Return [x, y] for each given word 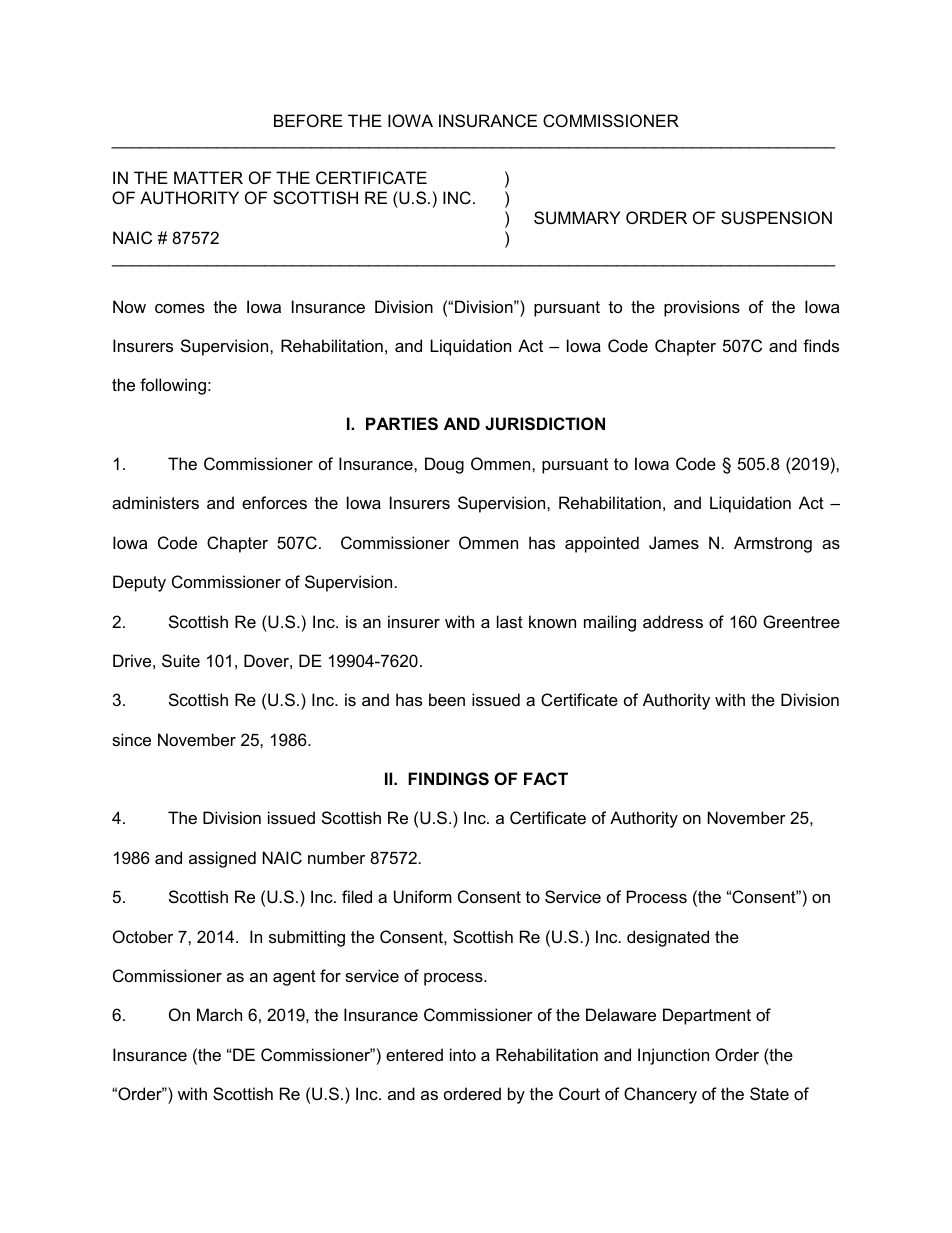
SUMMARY [577, 217]
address [673, 621]
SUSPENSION [776, 217]
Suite [181, 660]
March [219, 1014]
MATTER [208, 177]
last [510, 621]
